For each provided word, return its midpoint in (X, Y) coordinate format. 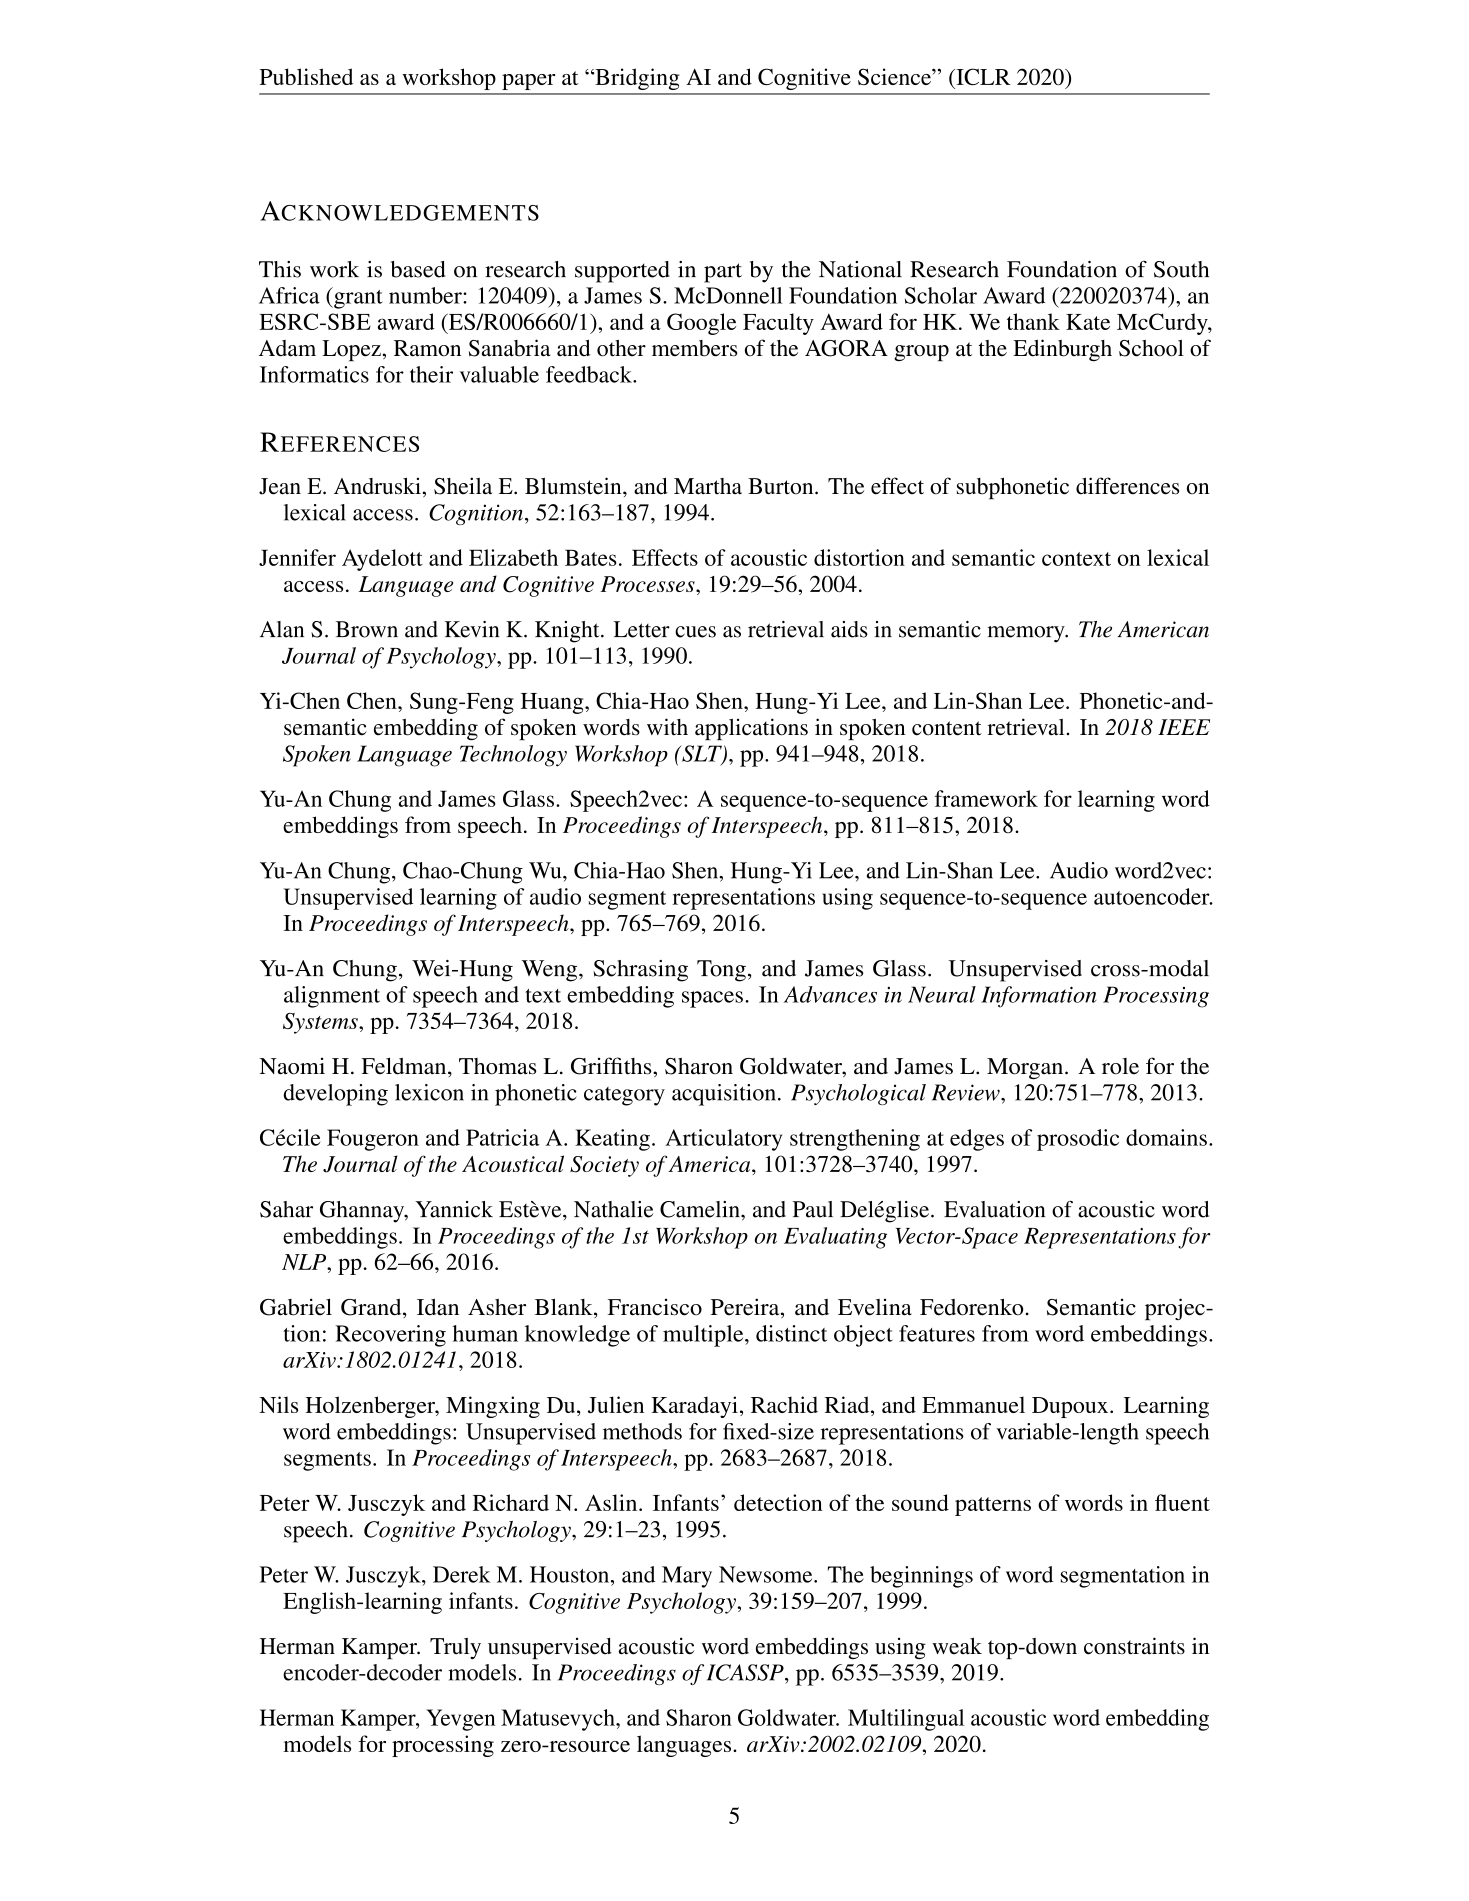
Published (306, 76)
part (723, 273)
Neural (942, 994)
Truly (455, 1648)
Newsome (767, 1574)
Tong (721, 971)
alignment (332, 997)
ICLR (982, 76)
